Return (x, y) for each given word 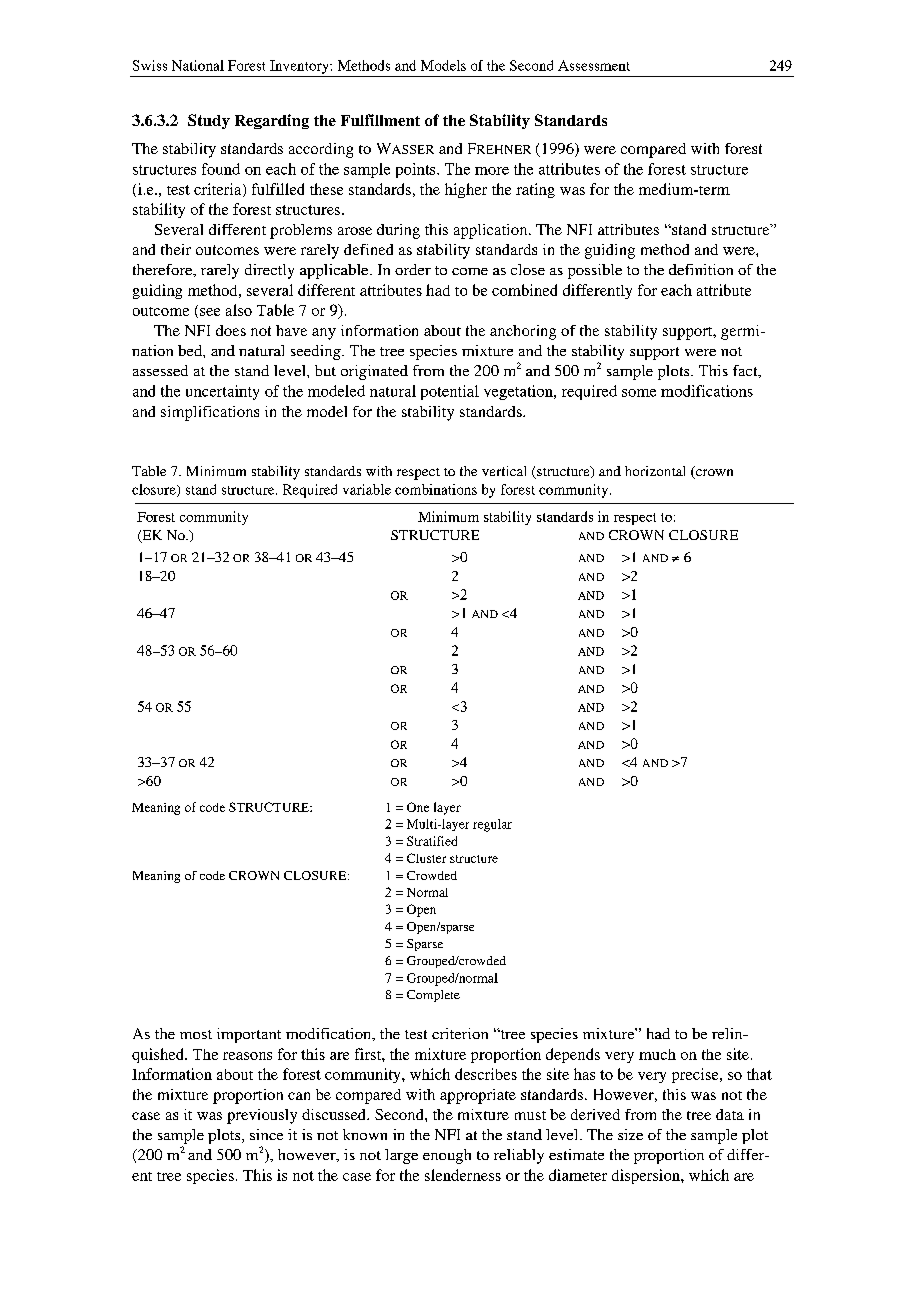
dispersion (647, 1176)
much (657, 1054)
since (266, 1134)
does (231, 330)
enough (447, 1156)
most (196, 1034)
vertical (504, 471)
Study (209, 121)
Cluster (426, 858)
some (639, 393)
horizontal (655, 471)
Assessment (594, 65)
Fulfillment (380, 120)
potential (450, 392)
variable (367, 489)
